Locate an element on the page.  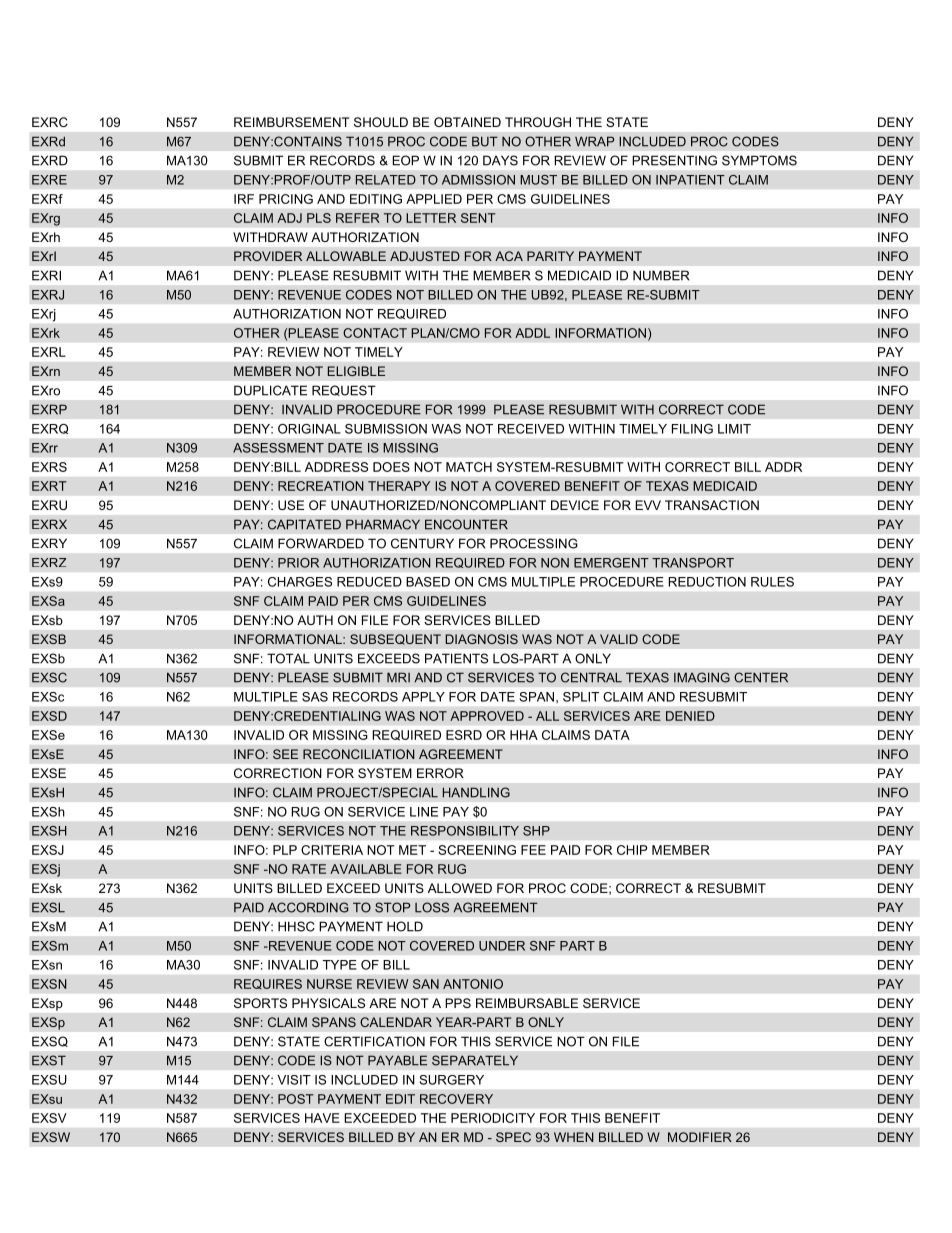
PERIODICITY is located at coordinates (493, 1118).
